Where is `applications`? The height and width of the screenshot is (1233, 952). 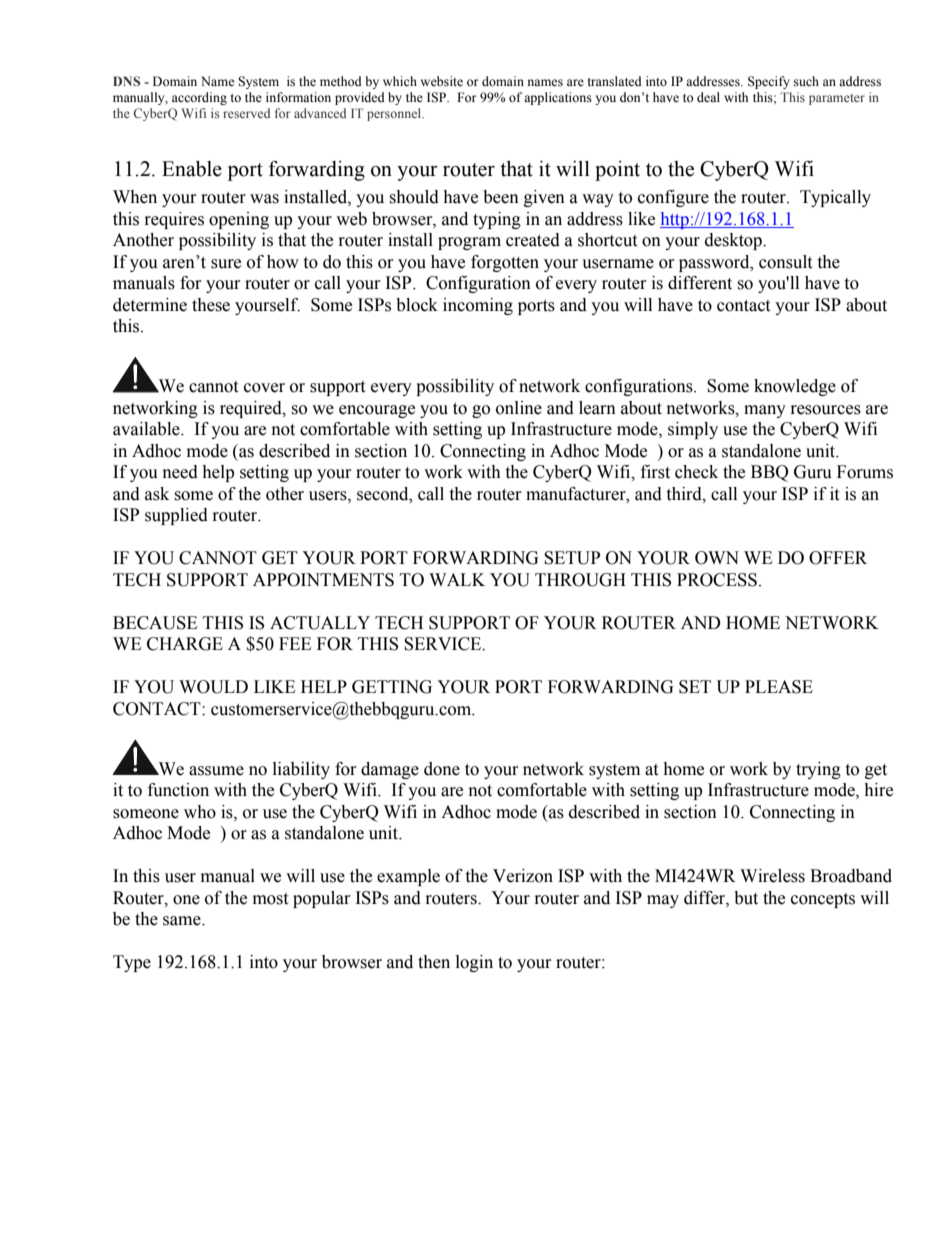 applications is located at coordinates (558, 98).
